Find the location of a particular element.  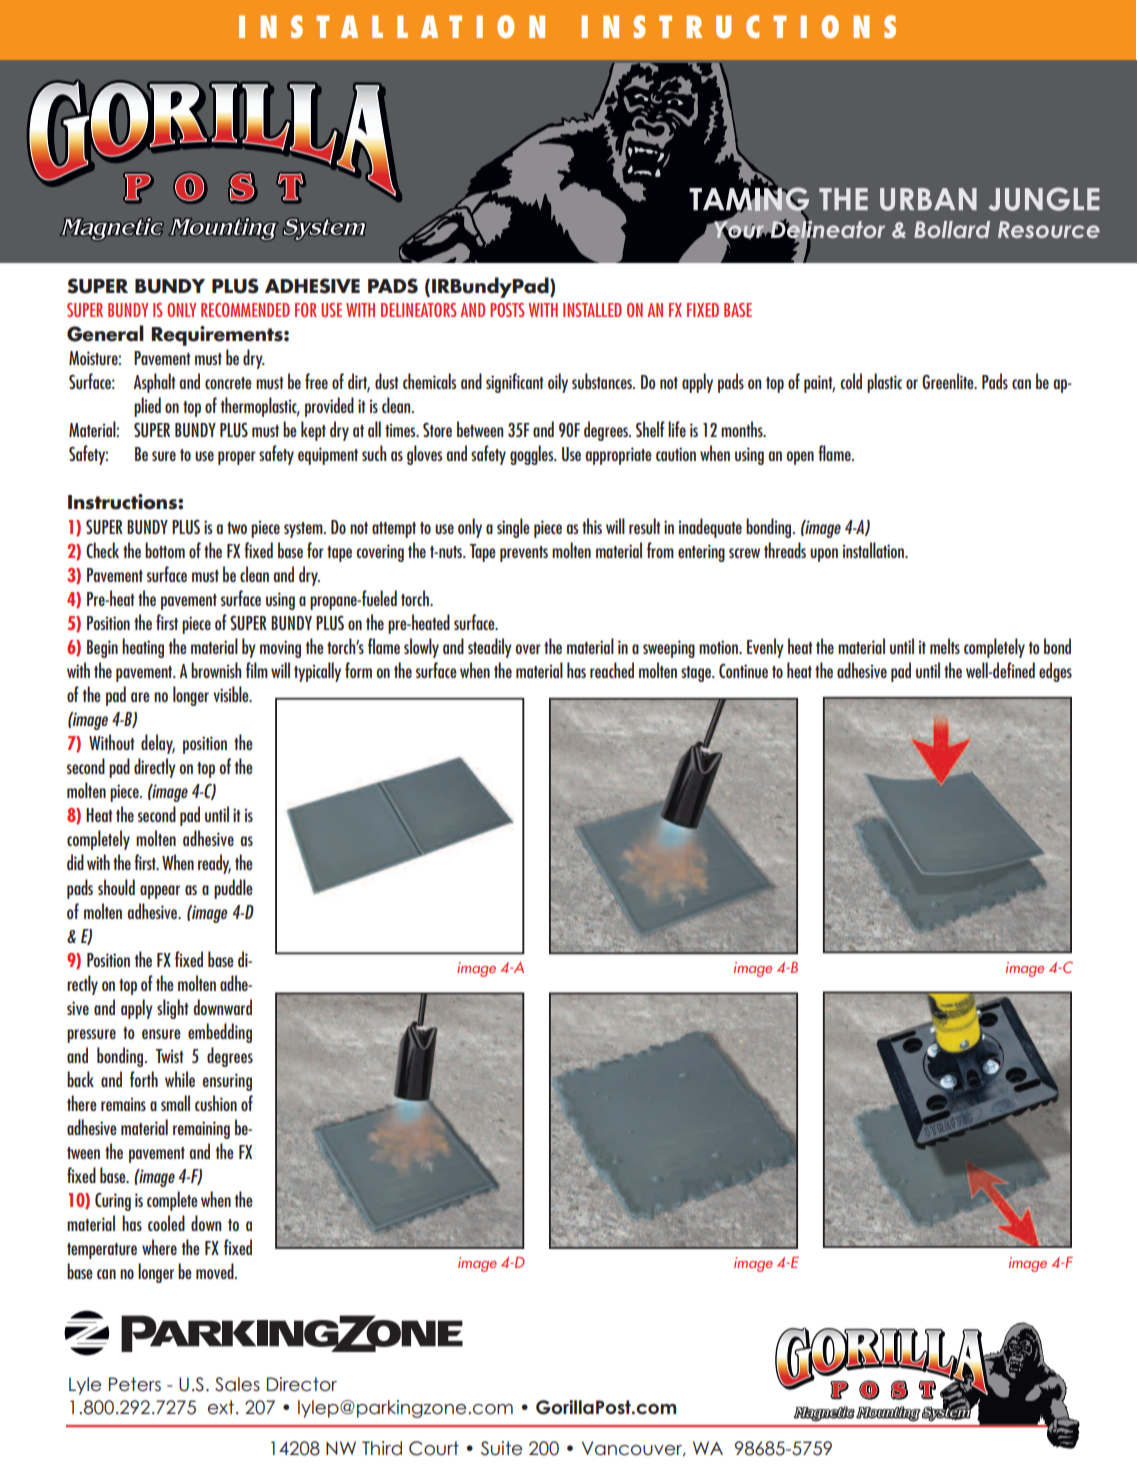

visible is located at coordinates (232, 694).
